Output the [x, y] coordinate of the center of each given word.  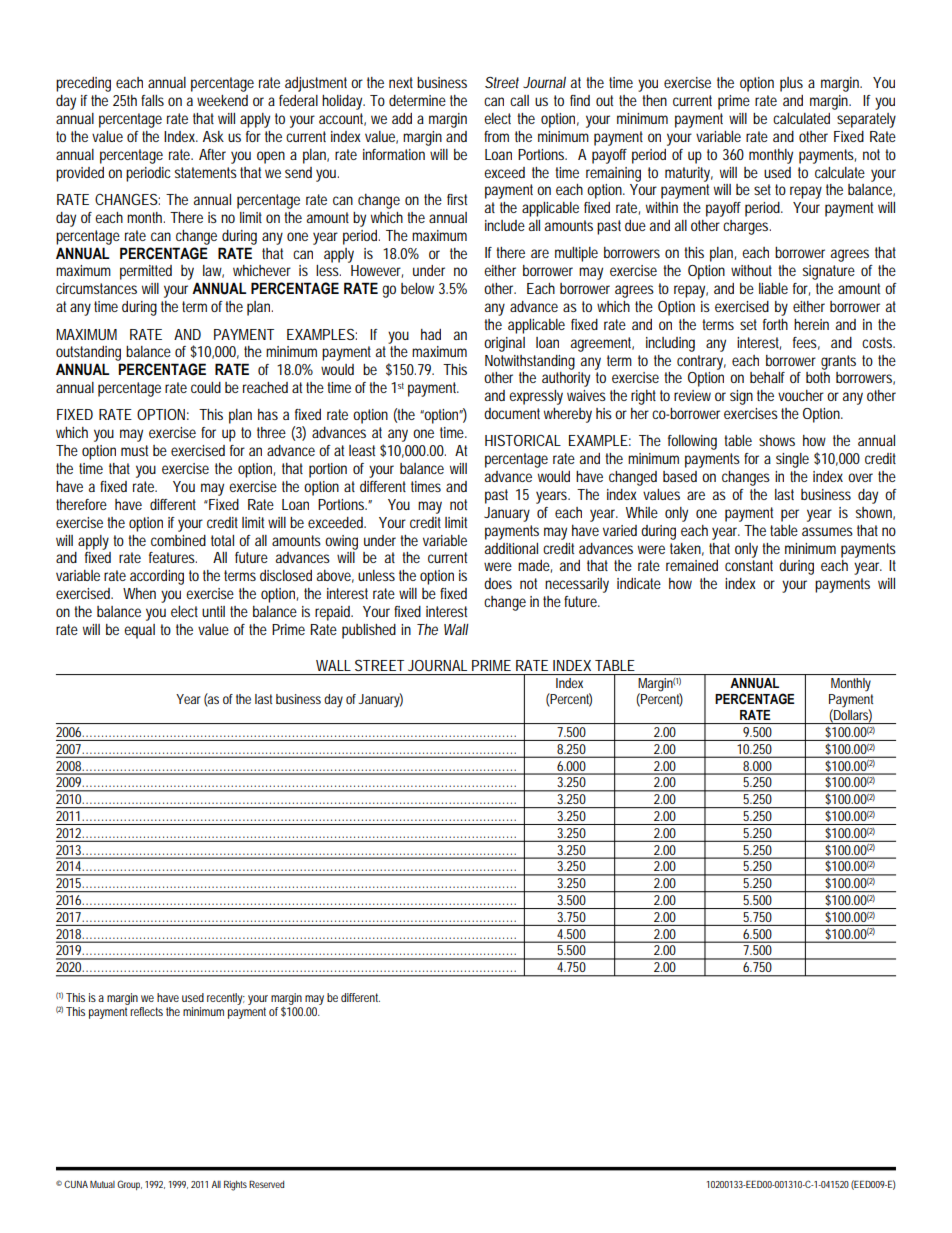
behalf [767, 377]
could [206, 387]
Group [129, 1185]
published [369, 631]
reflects [146, 1011]
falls [152, 100]
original [504, 344]
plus [791, 84]
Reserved [266, 1184]
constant [749, 565]
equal [139, 631]
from [496, 136]
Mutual [102, 1184]
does [498, 583]
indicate [639, 583]
